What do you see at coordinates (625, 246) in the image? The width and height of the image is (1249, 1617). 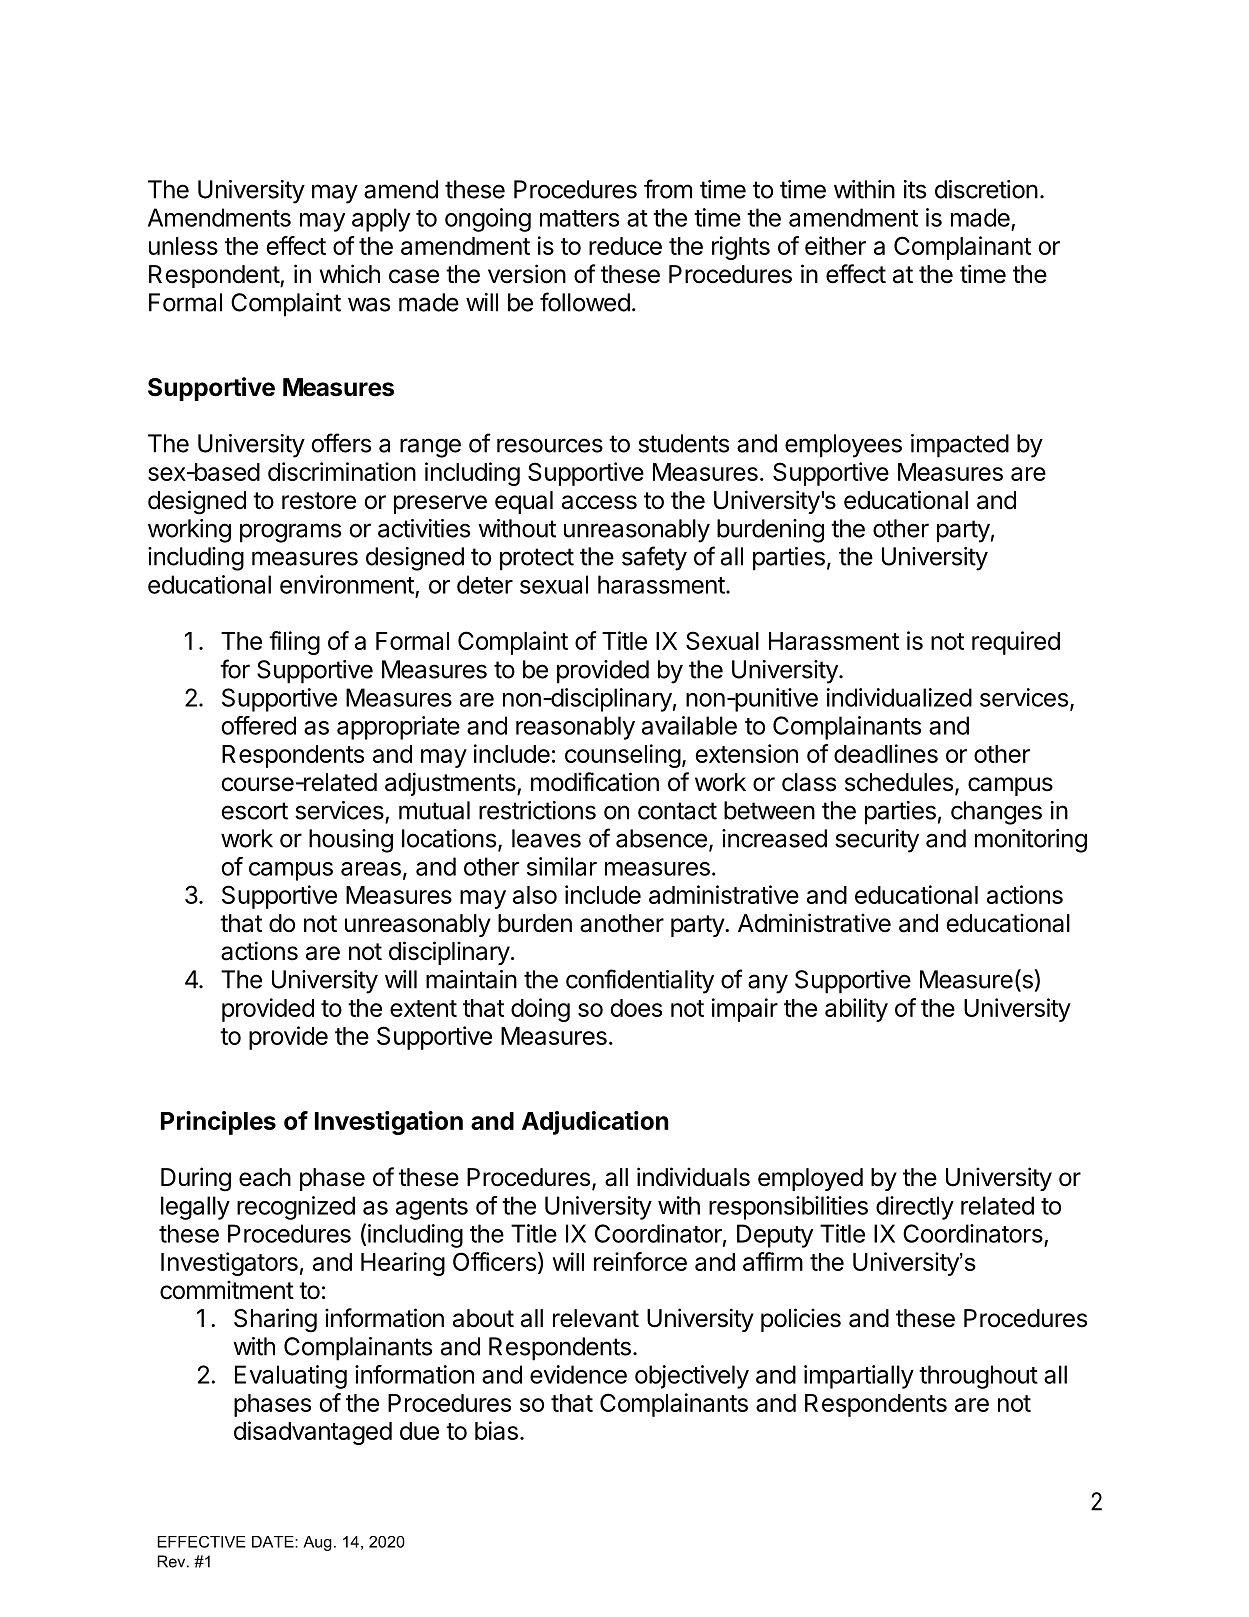 I see `reduce` at bounding box center [625, 246].
